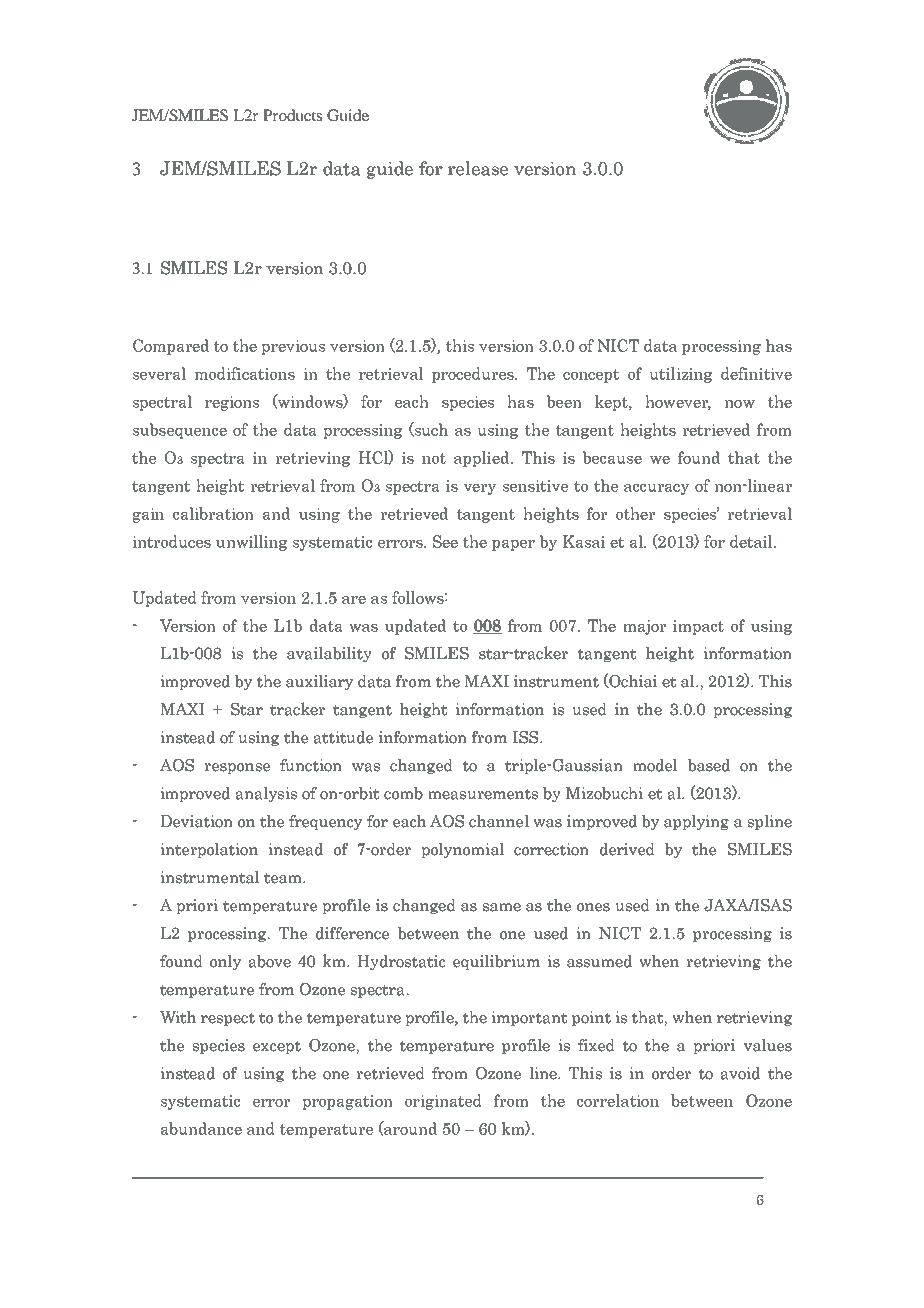 This screenshot has width=924, height=1308. Describe the element at coordinates (445, 541) in the screenshot. I see `See` at that location.
